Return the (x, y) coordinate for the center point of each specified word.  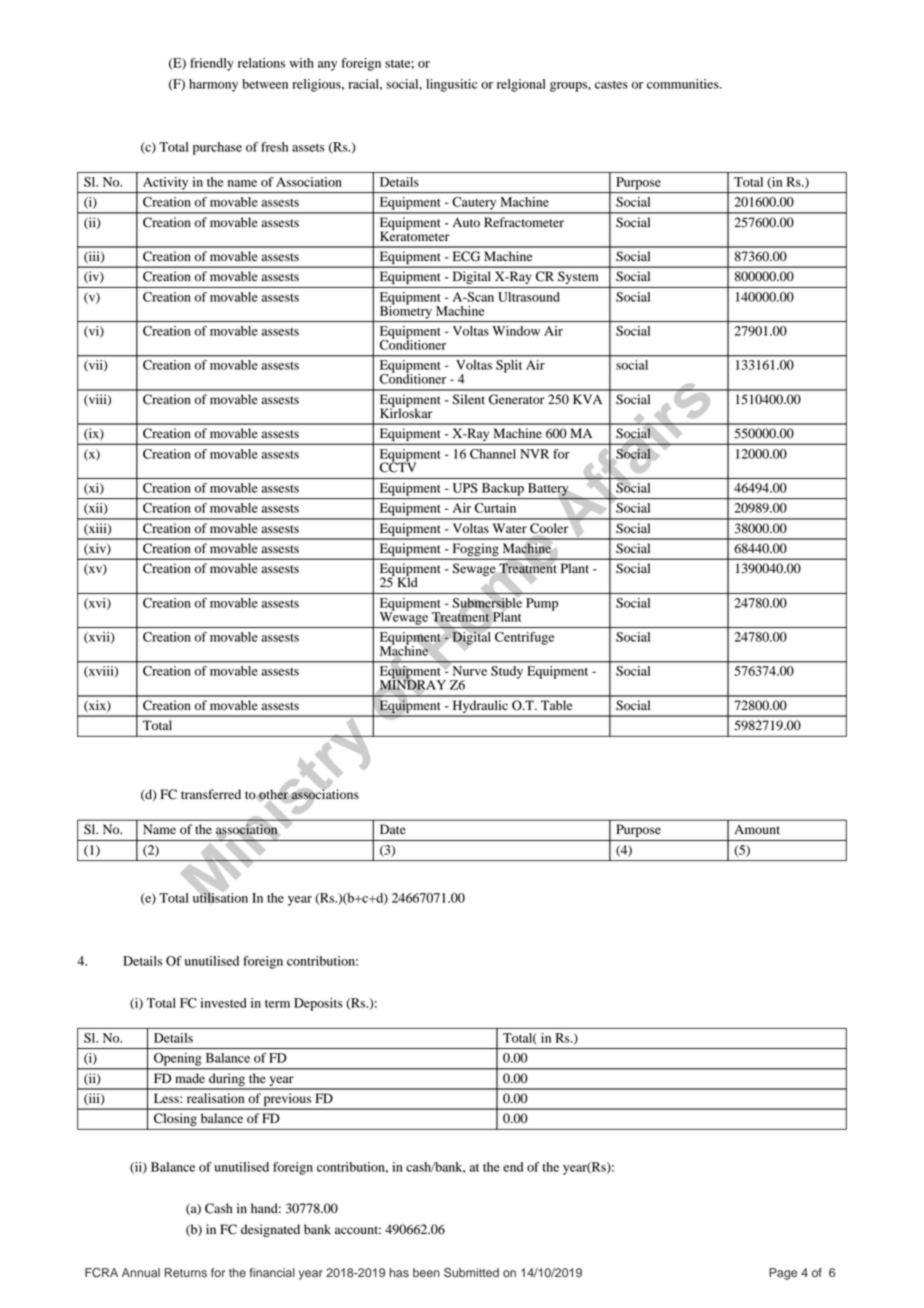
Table (557, 705)
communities (684, 84)
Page (783, 1274)
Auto (466, 223)
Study (507, 672)
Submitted (471, 1273)
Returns (186, 1273)
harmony (213, 85)
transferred (211, 794)
